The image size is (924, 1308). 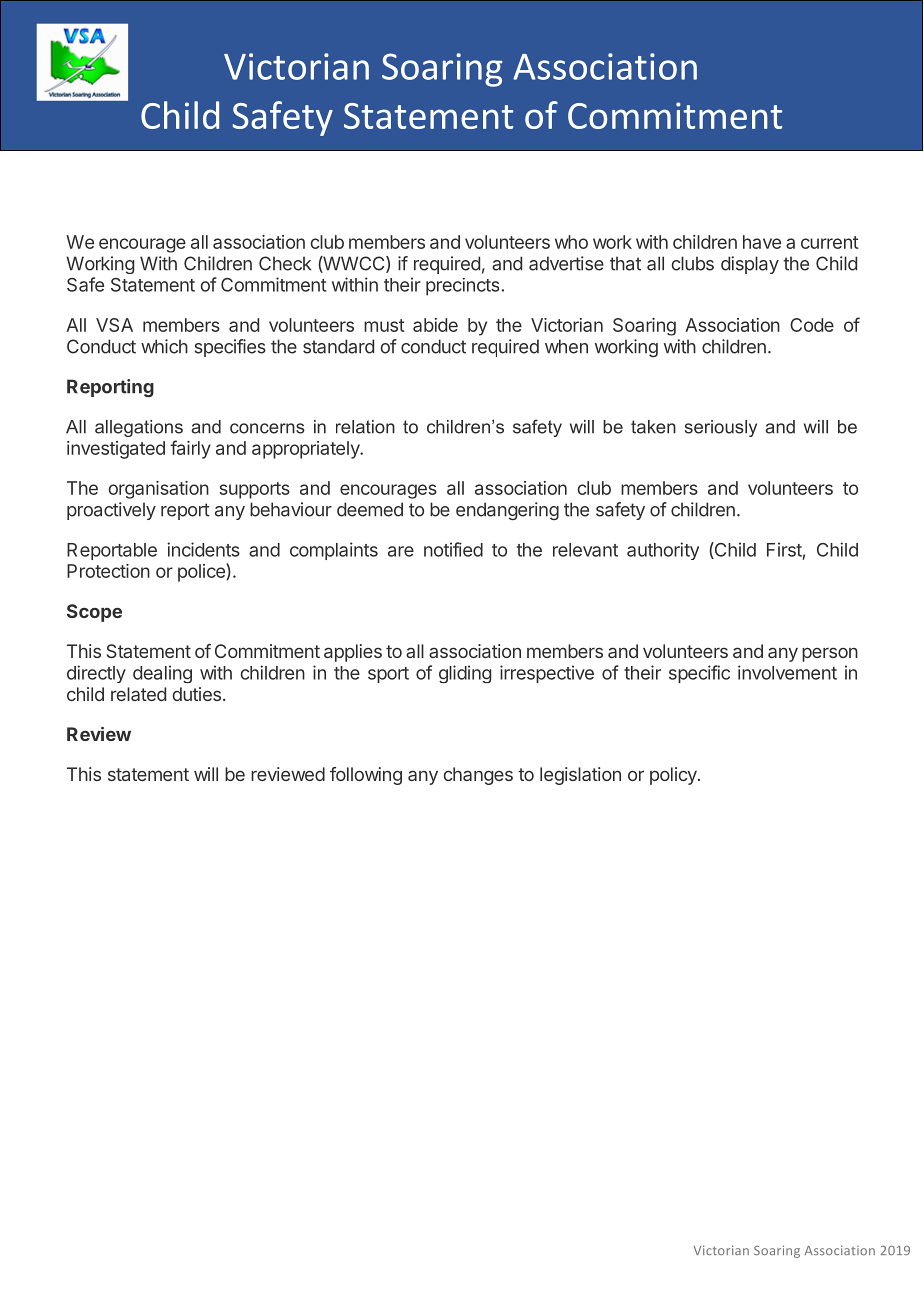 What do you see at coordinates (94, 613) in the screenshot?
I see `Scope` at bounding box center [94, 613].
